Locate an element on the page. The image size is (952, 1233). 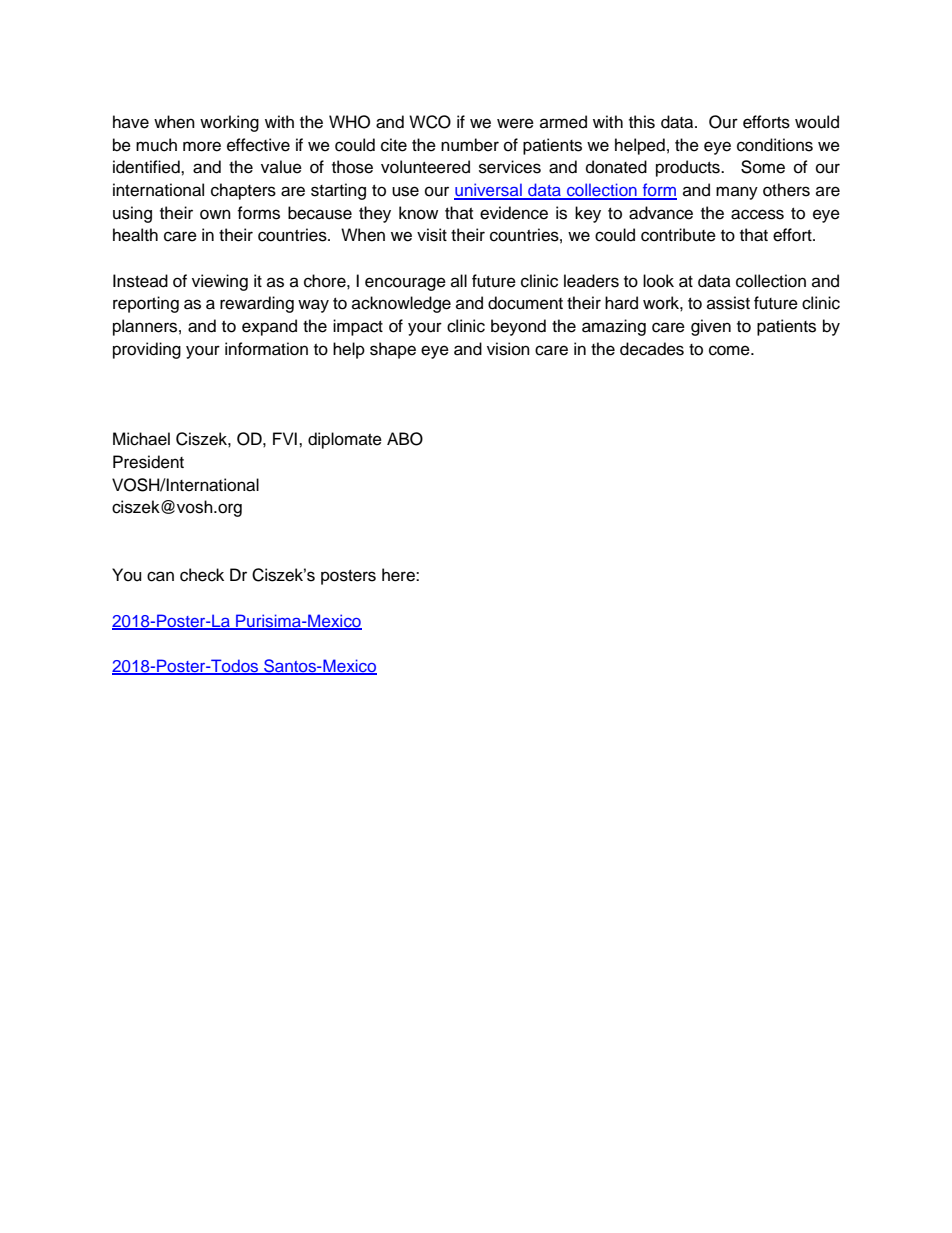
come is located at coordinates (730, 350).
